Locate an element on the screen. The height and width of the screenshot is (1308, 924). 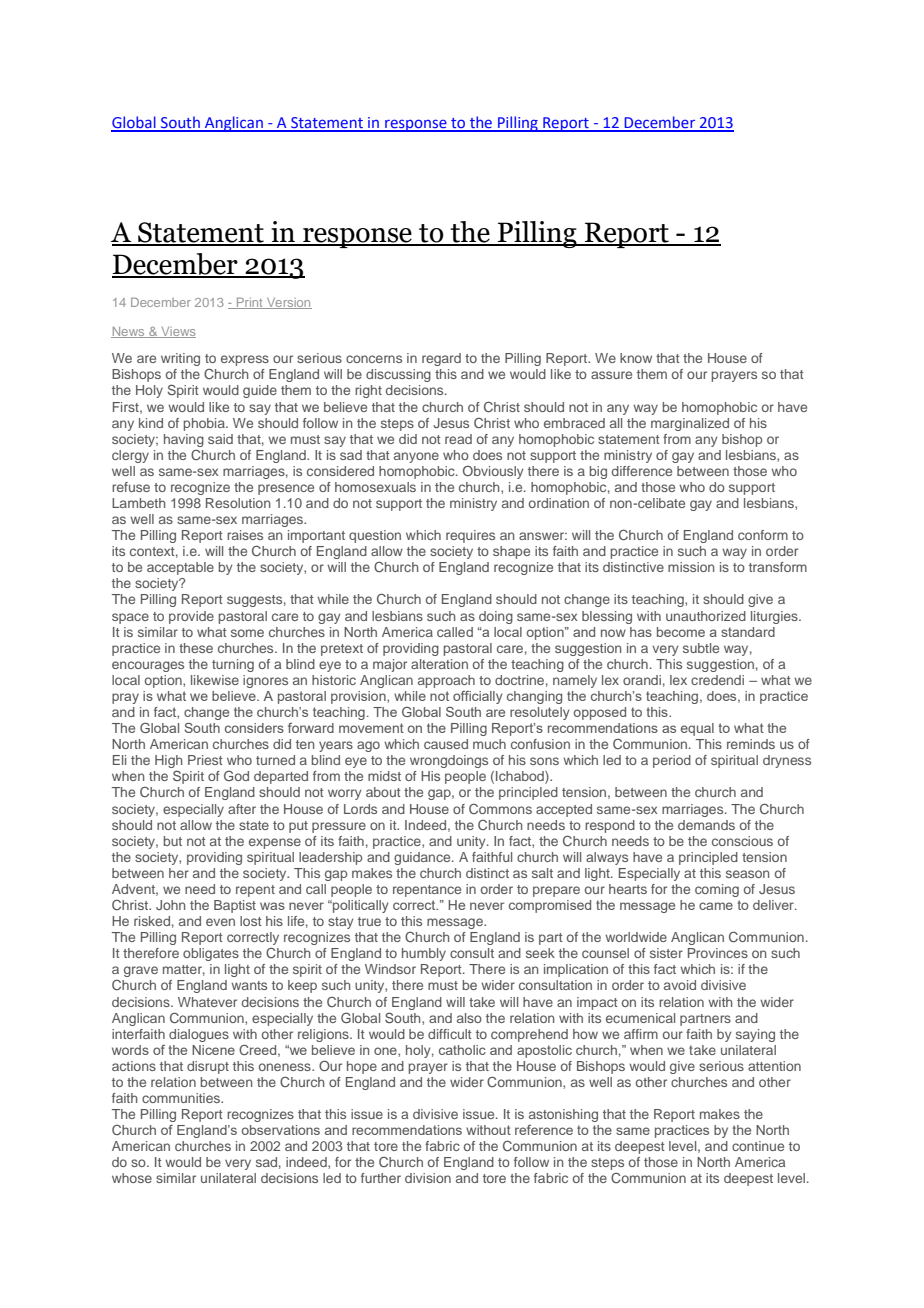
know is located at coordinates (636, 358).
